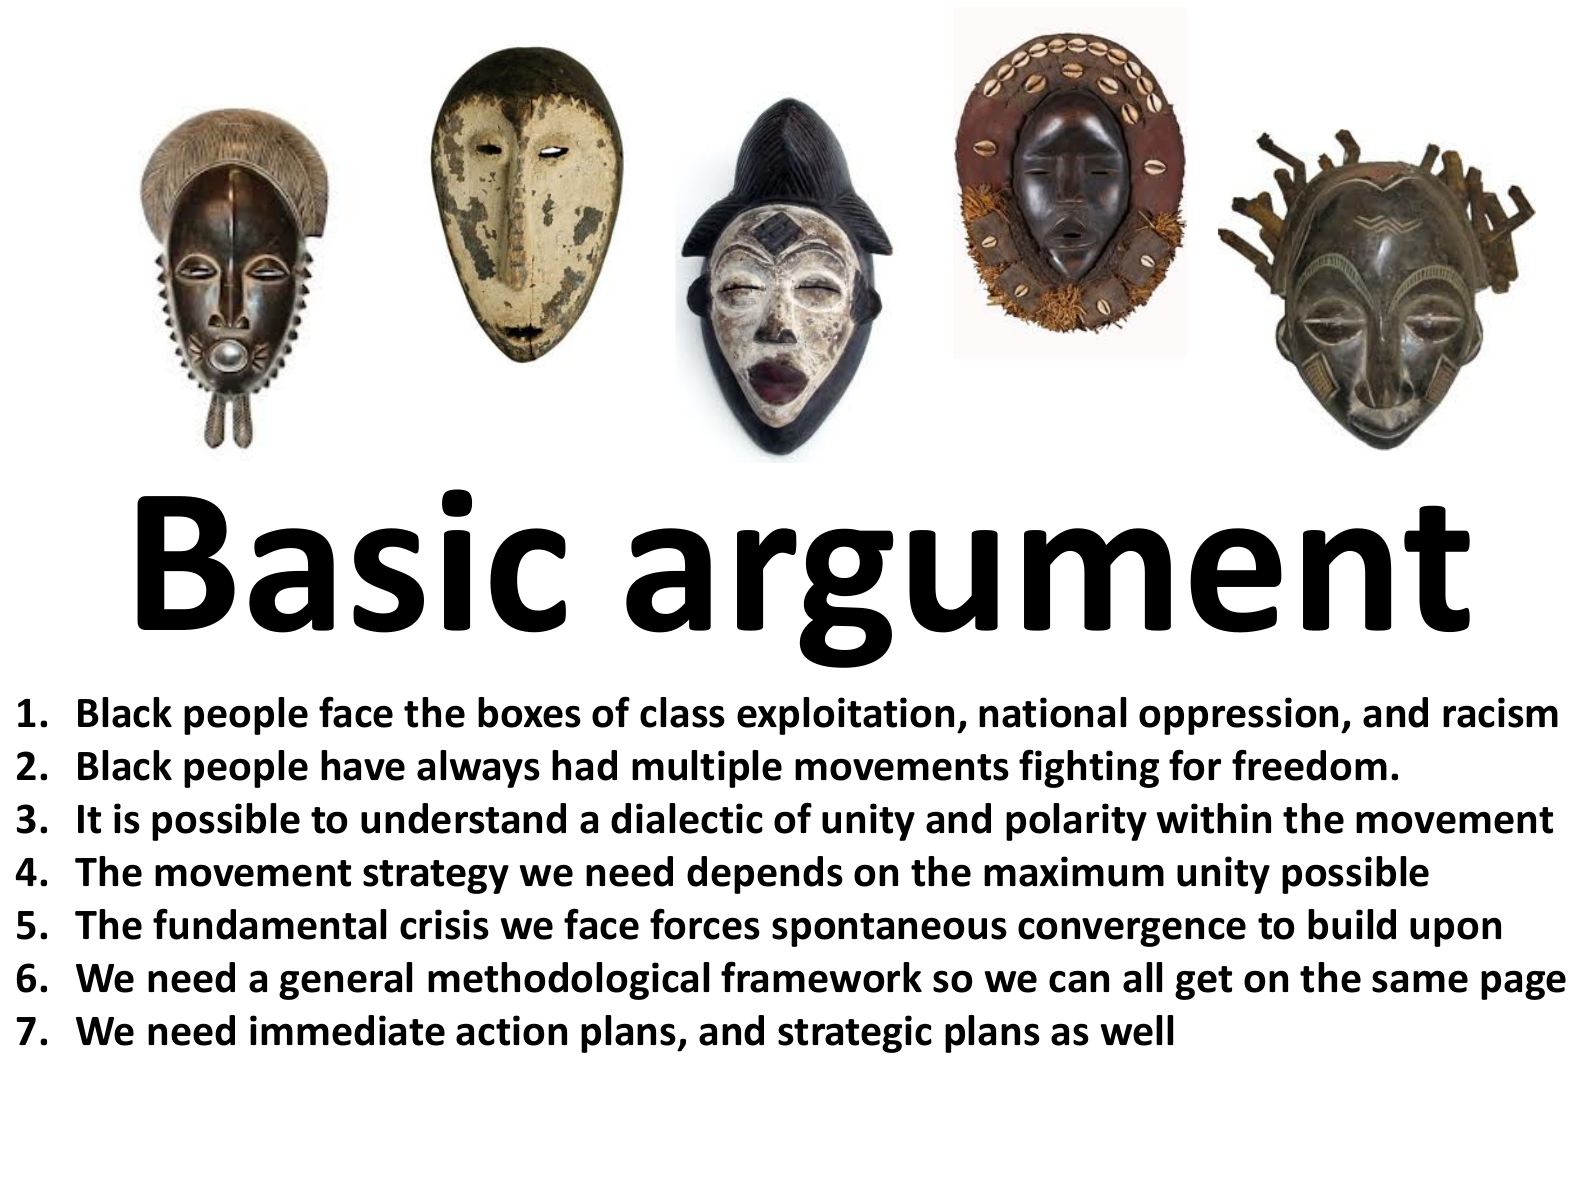 The width and height of the screenshot is (1589, 1192). What do you see at coordinates (1238, 716) in the screenshot?
I see `oppression` at bounding box center [1238, 716].
